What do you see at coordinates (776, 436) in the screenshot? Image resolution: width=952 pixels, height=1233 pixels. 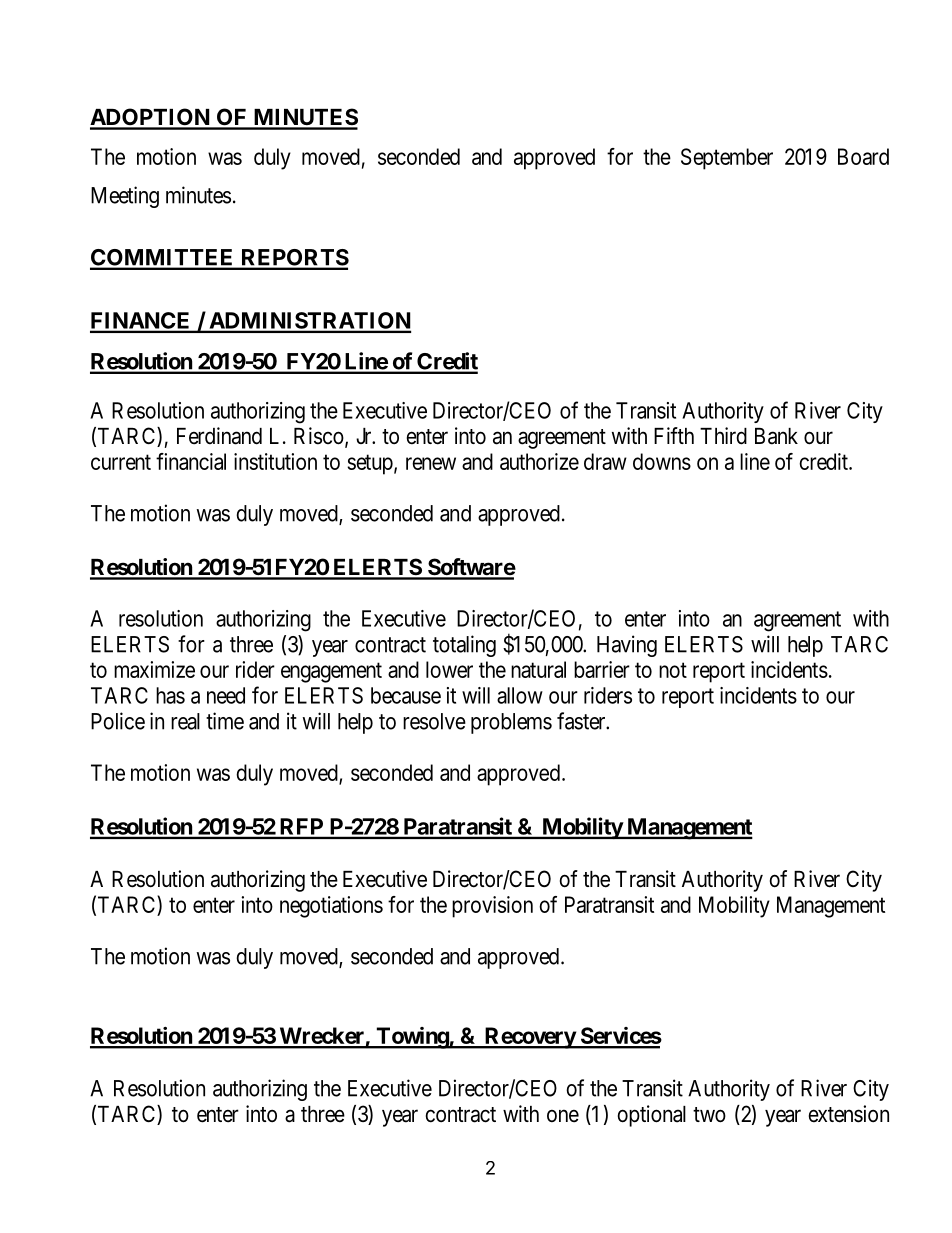 I see `Bank` at bounding box center [776, 436].
